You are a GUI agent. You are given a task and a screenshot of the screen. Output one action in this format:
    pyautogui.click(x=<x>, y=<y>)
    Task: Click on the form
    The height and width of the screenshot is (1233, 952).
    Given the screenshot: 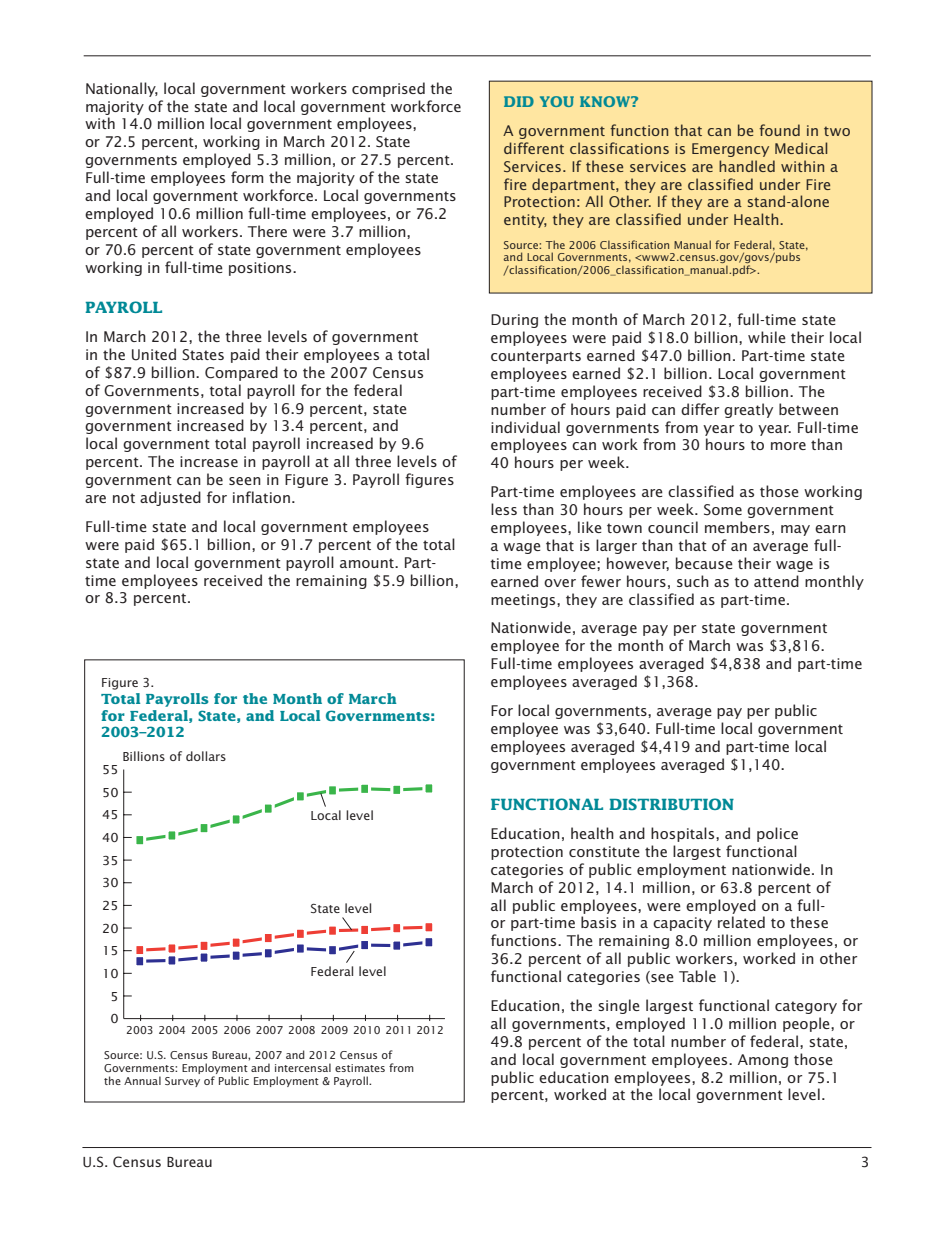 What is the action you would take?
    pyautogui.click(x=247, y=177)
